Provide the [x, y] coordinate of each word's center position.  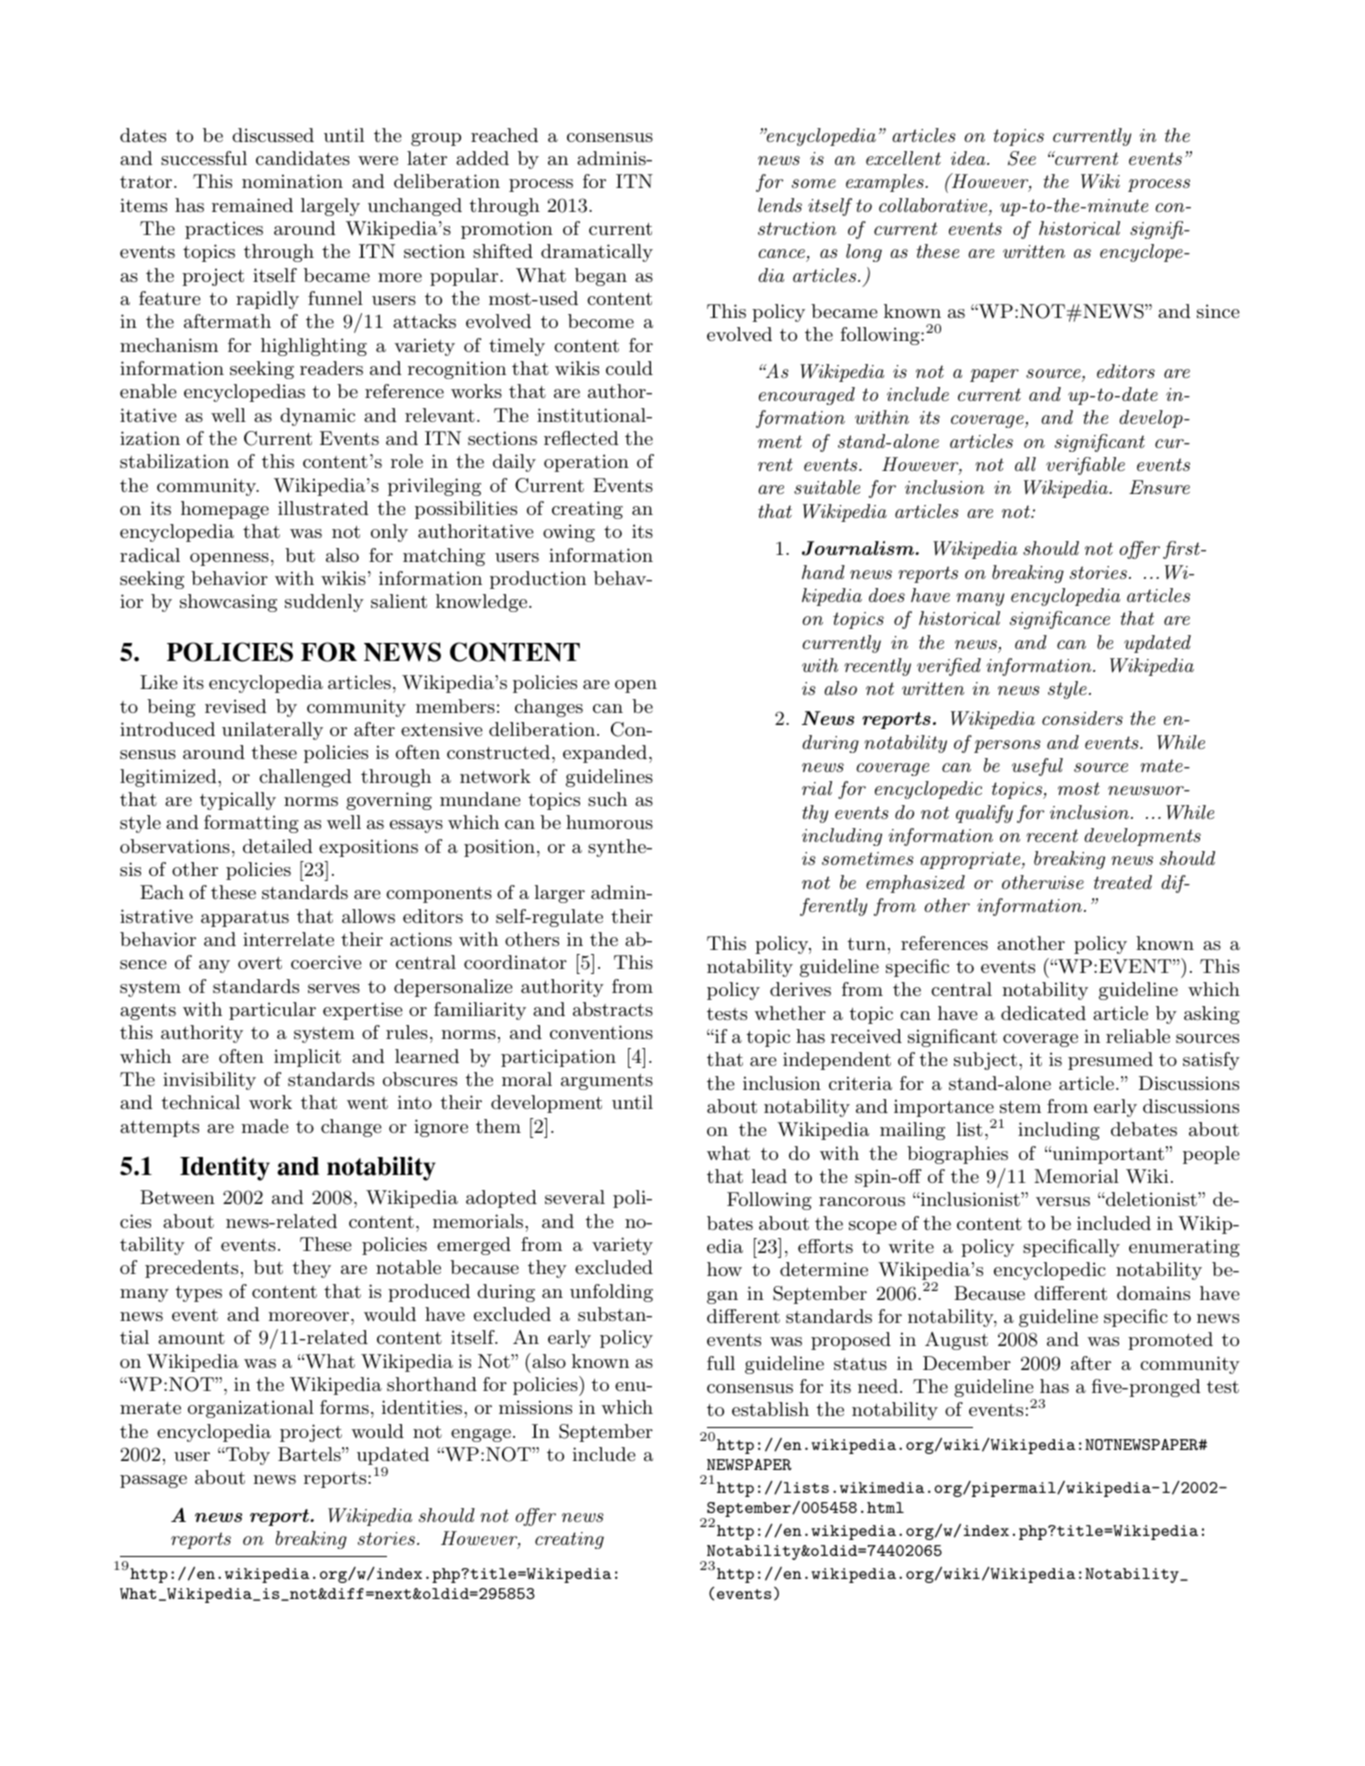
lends [780, 205]
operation [586, 463]
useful [1037, 767]
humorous [609, 822]
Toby [247, 1456]
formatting [251, 824]
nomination [292, 181]
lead [769, 1176]
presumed [1110, 1061]
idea [969, 158]
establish [770, 1409]
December [967, 1363]
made [265, 1126]
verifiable [1085, 466]
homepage [225, 510]
